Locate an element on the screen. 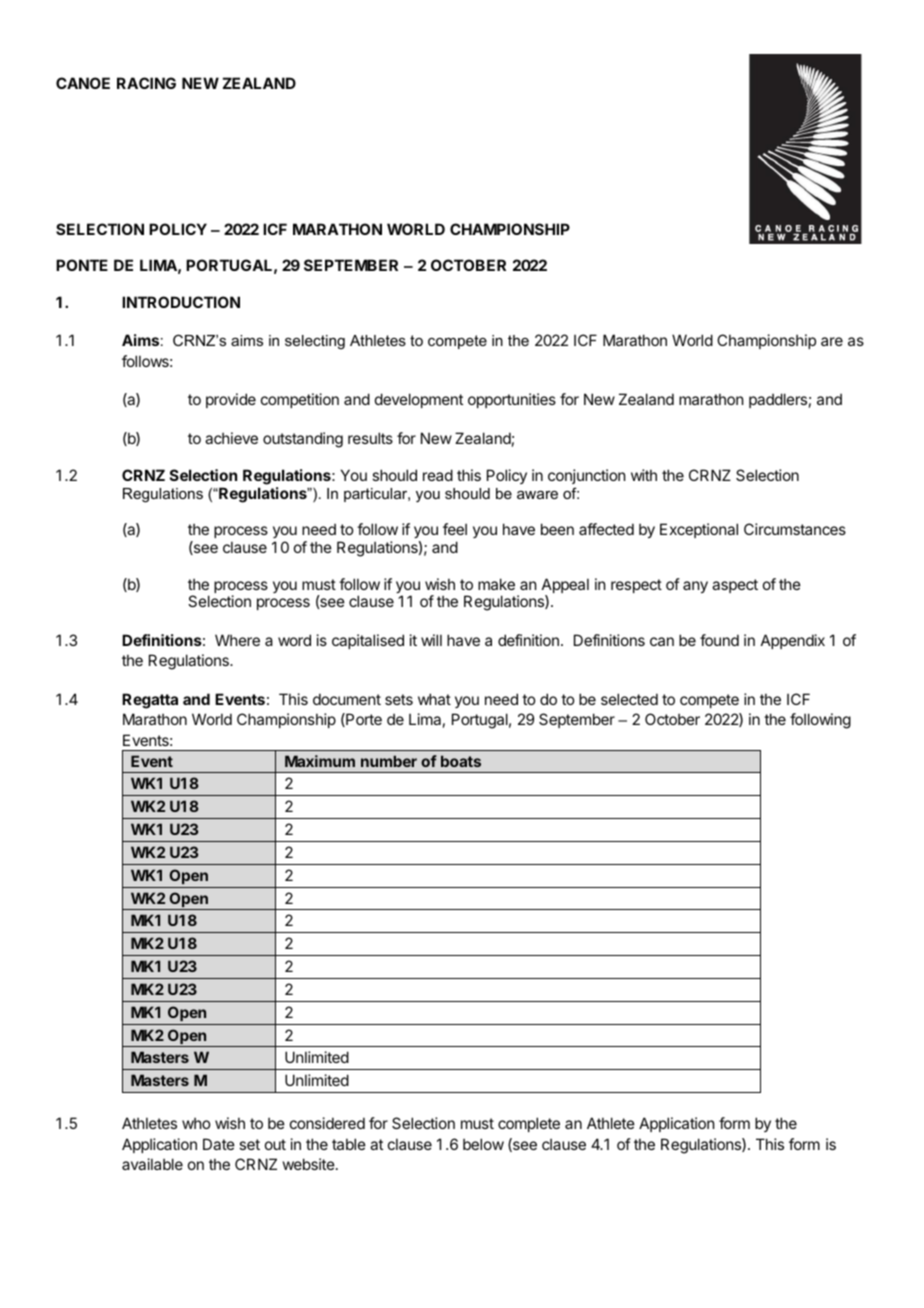  RACING is located at coordinates (146, 83).
